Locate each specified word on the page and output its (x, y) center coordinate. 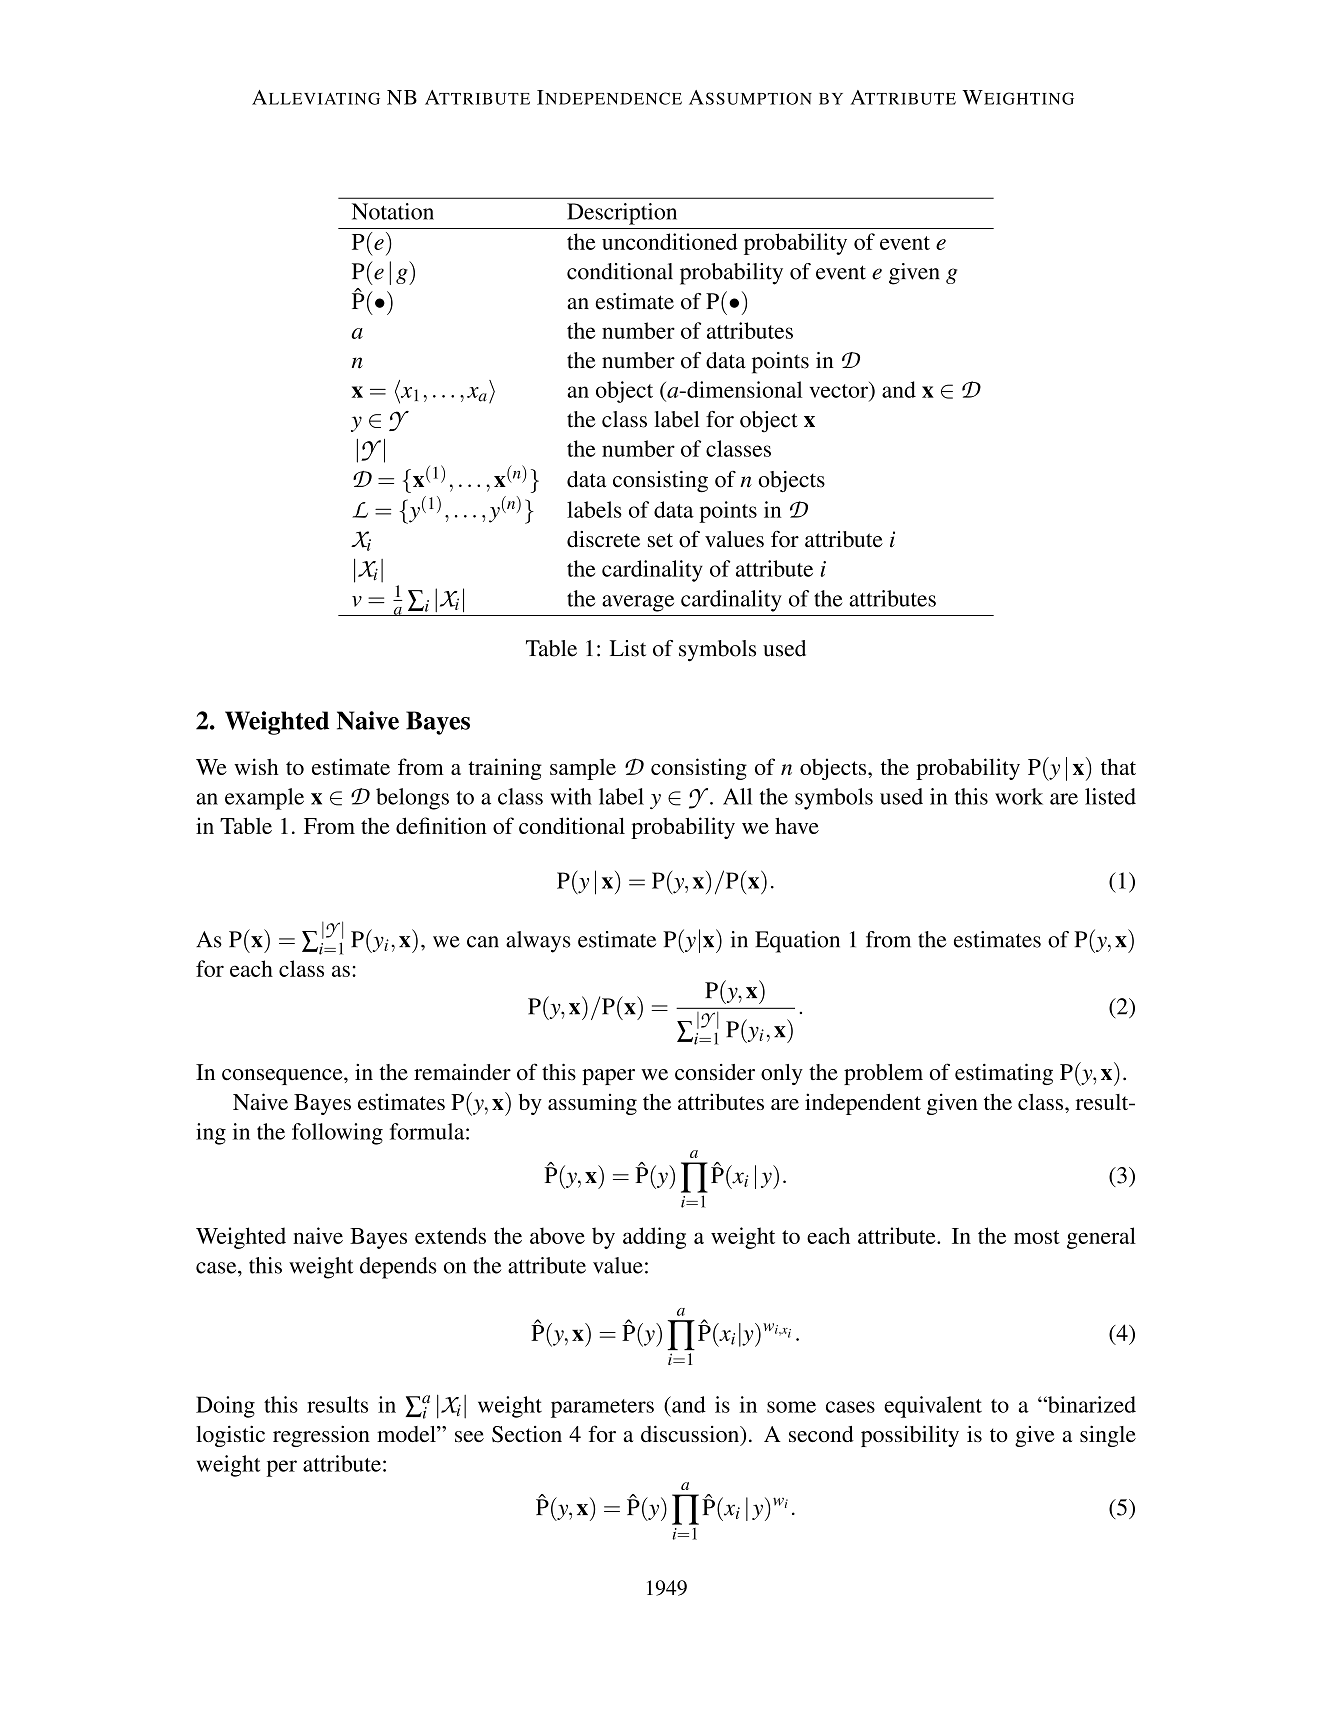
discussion (691, 1435)
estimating (1004, 1074)
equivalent (933, 1407)
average (638, 603)
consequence (283, 1077)
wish (256, 766)
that (1118, 766)
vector (839, 390)
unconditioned (670, 241)
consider (715, 1072)
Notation (393, 211)
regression (321, 1436)
